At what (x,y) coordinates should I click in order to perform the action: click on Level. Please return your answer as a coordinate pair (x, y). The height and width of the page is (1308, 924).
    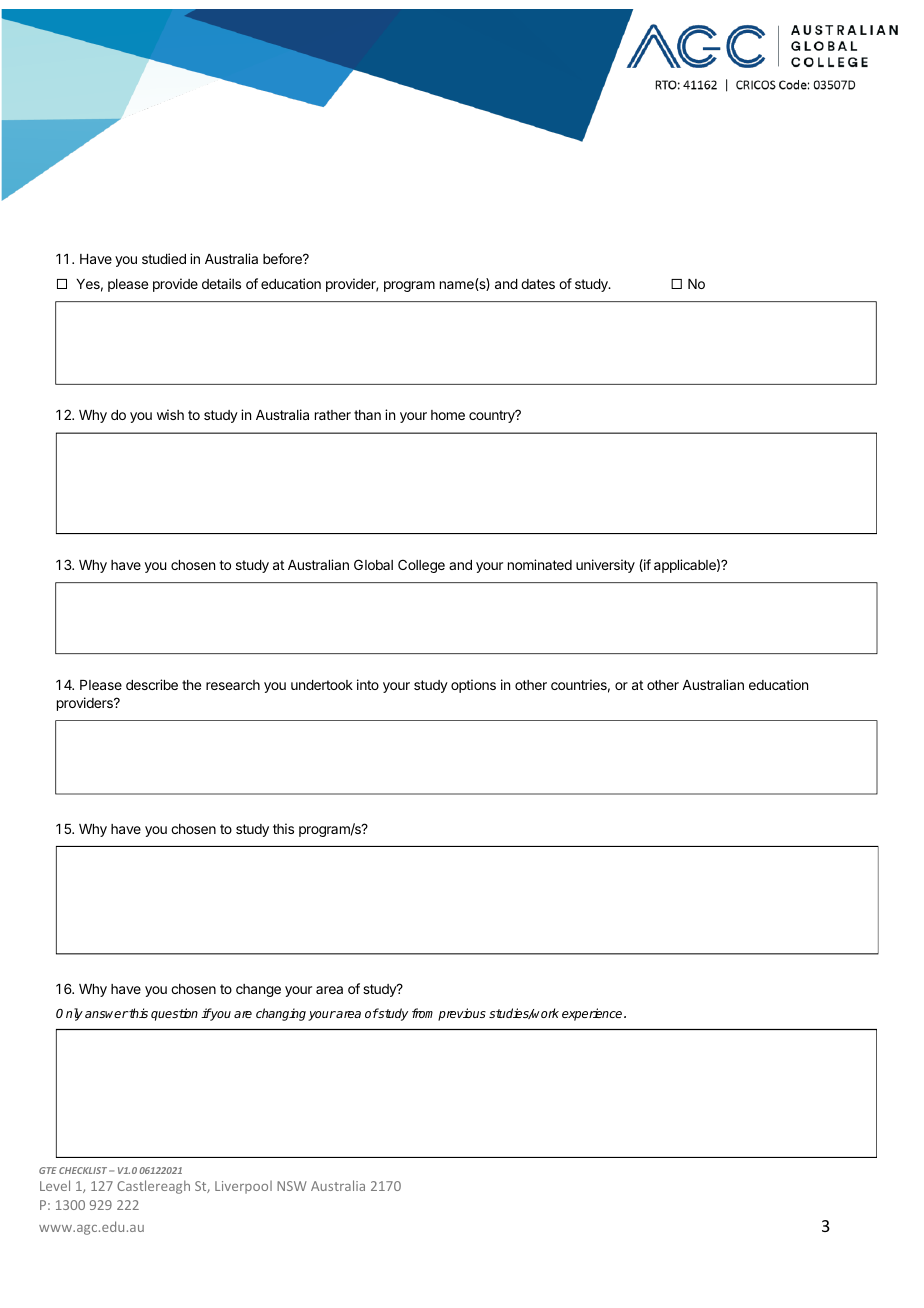
    Looking at the image, I should click on (55, 1185).
